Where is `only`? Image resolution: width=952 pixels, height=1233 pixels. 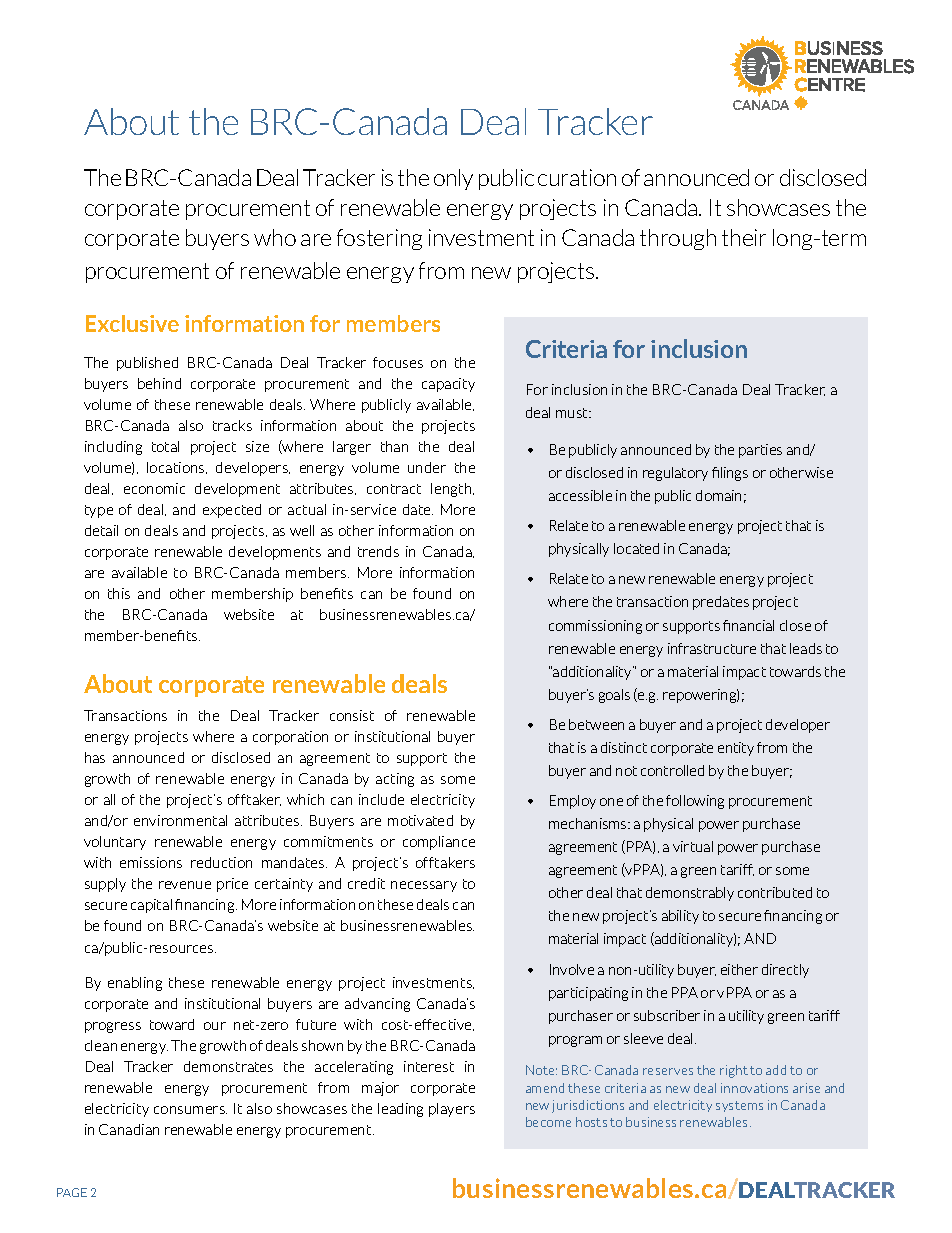 only is located at coordinates (453, 179).
